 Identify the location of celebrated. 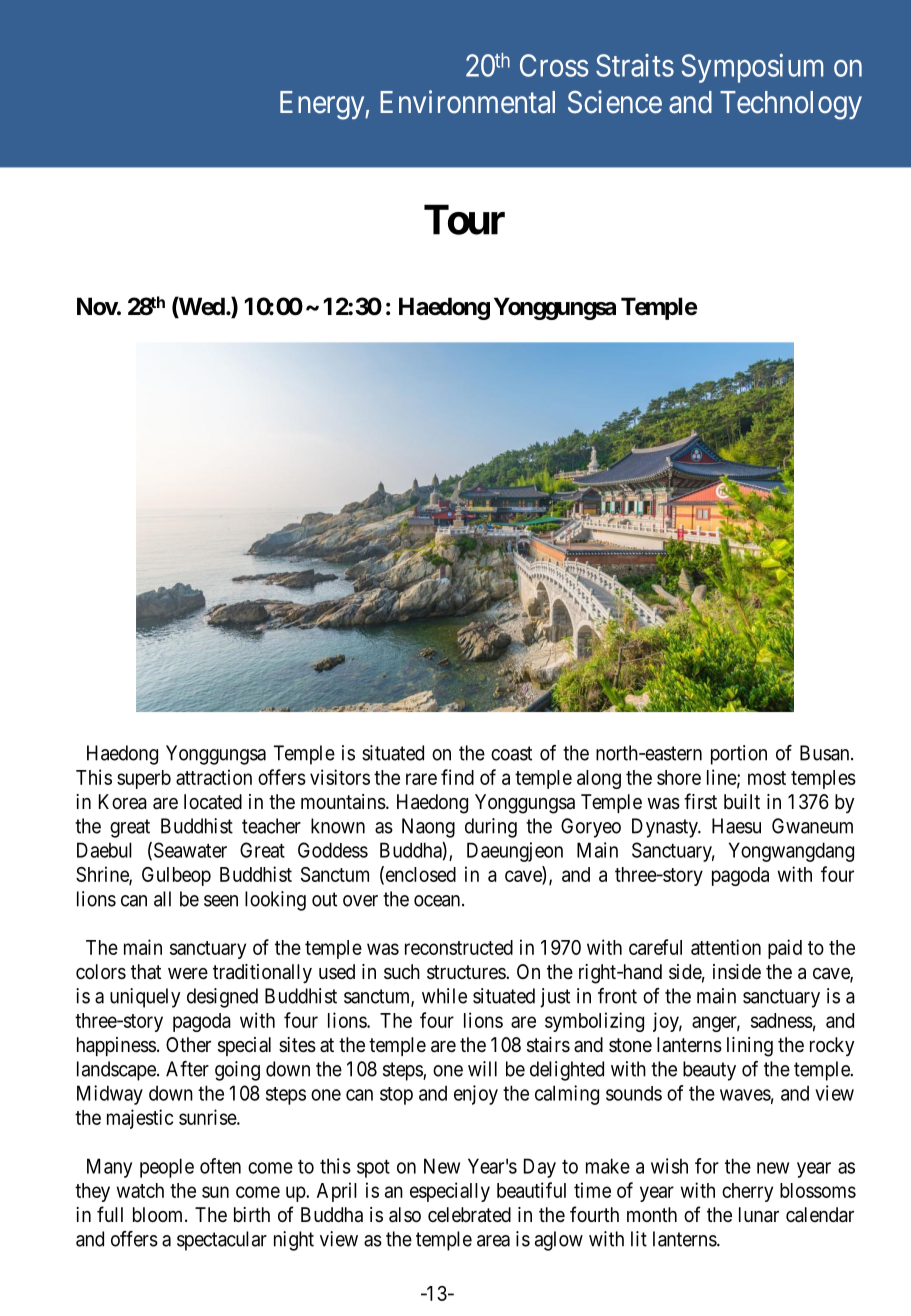
(469, 1215).
